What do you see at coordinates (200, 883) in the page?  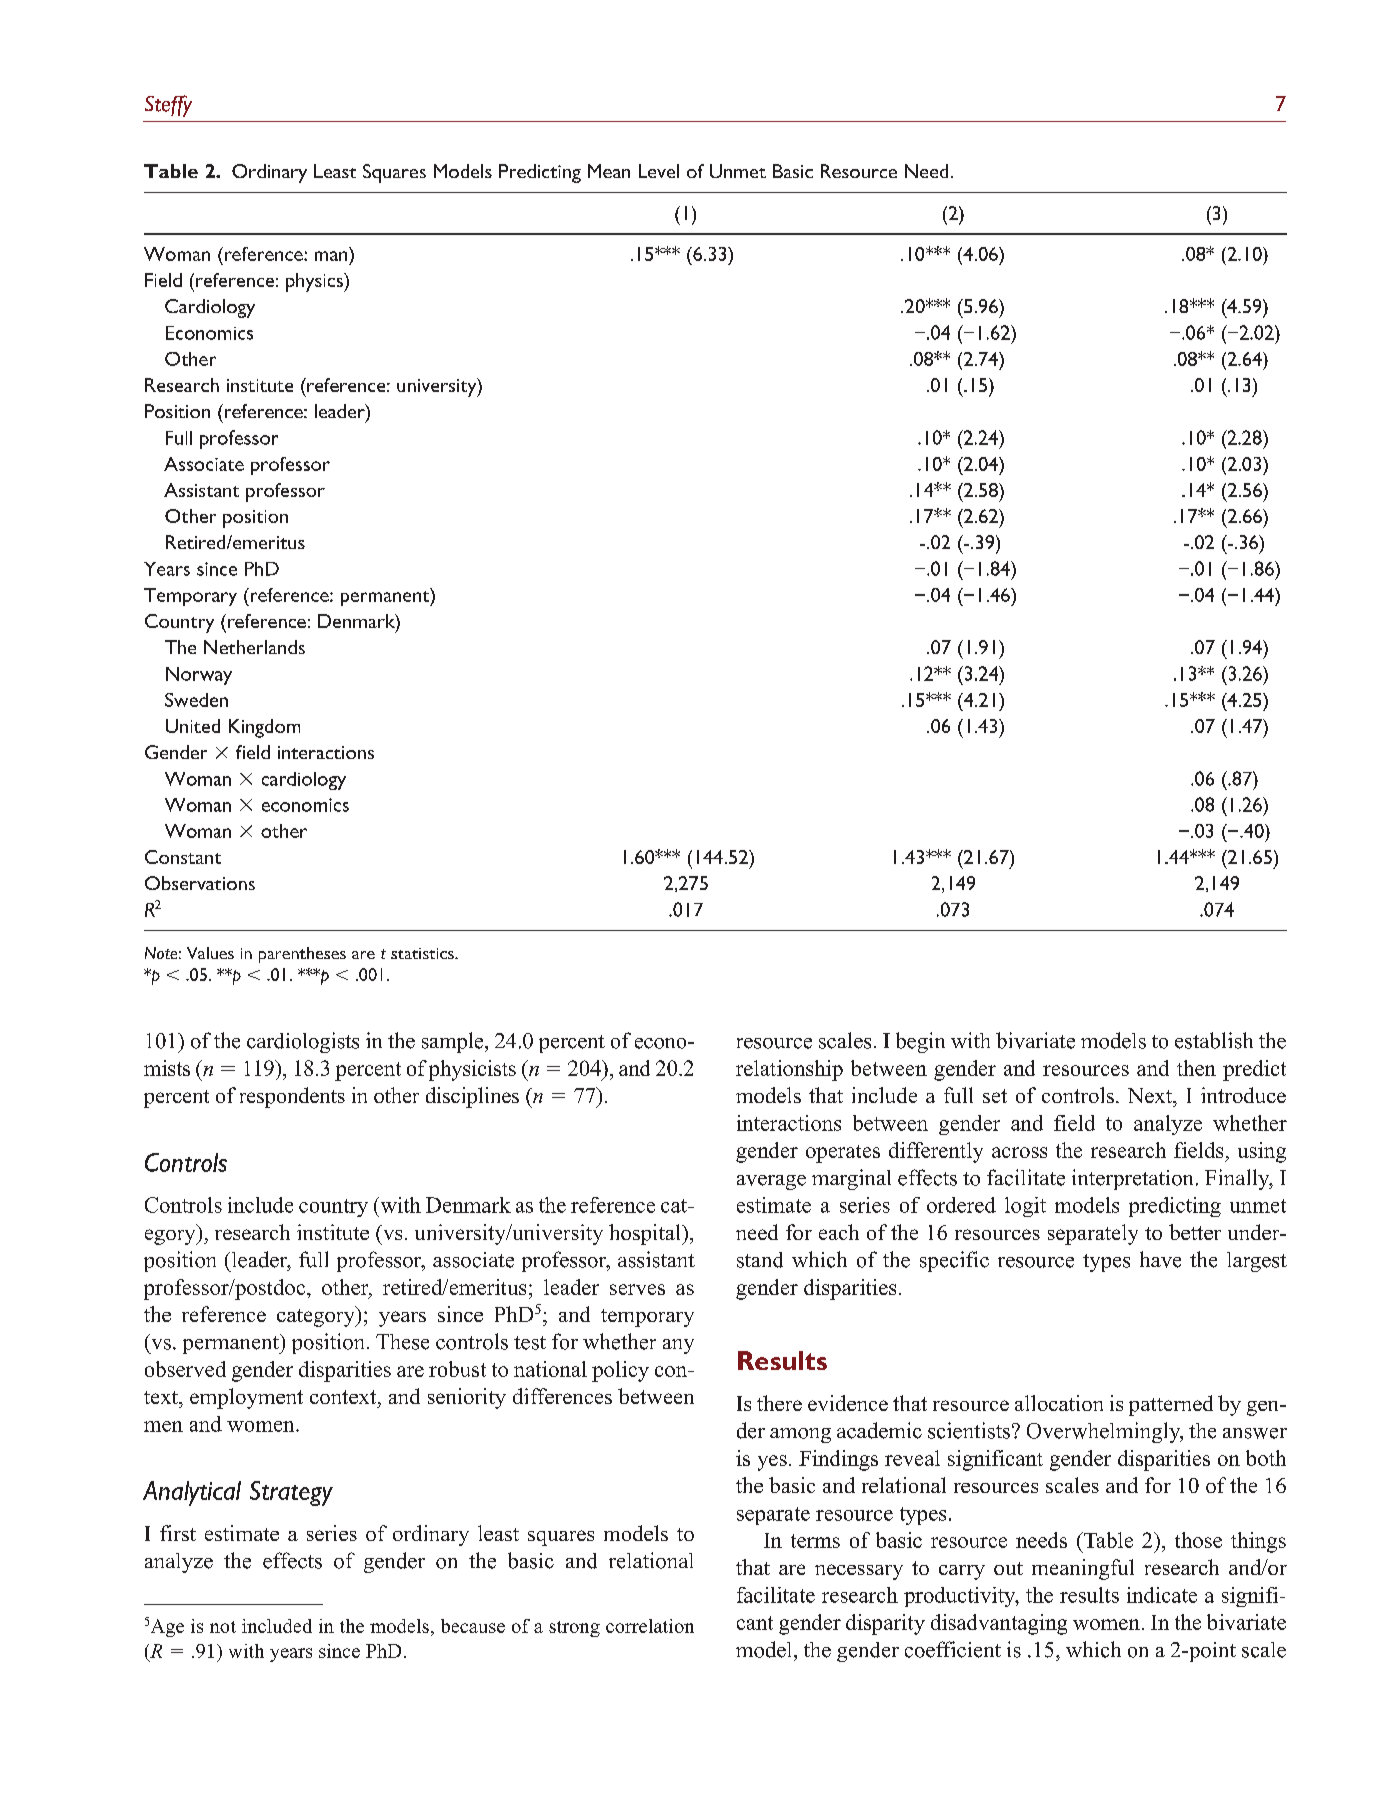 I see `Observations` at bounding box center [200, 883].
